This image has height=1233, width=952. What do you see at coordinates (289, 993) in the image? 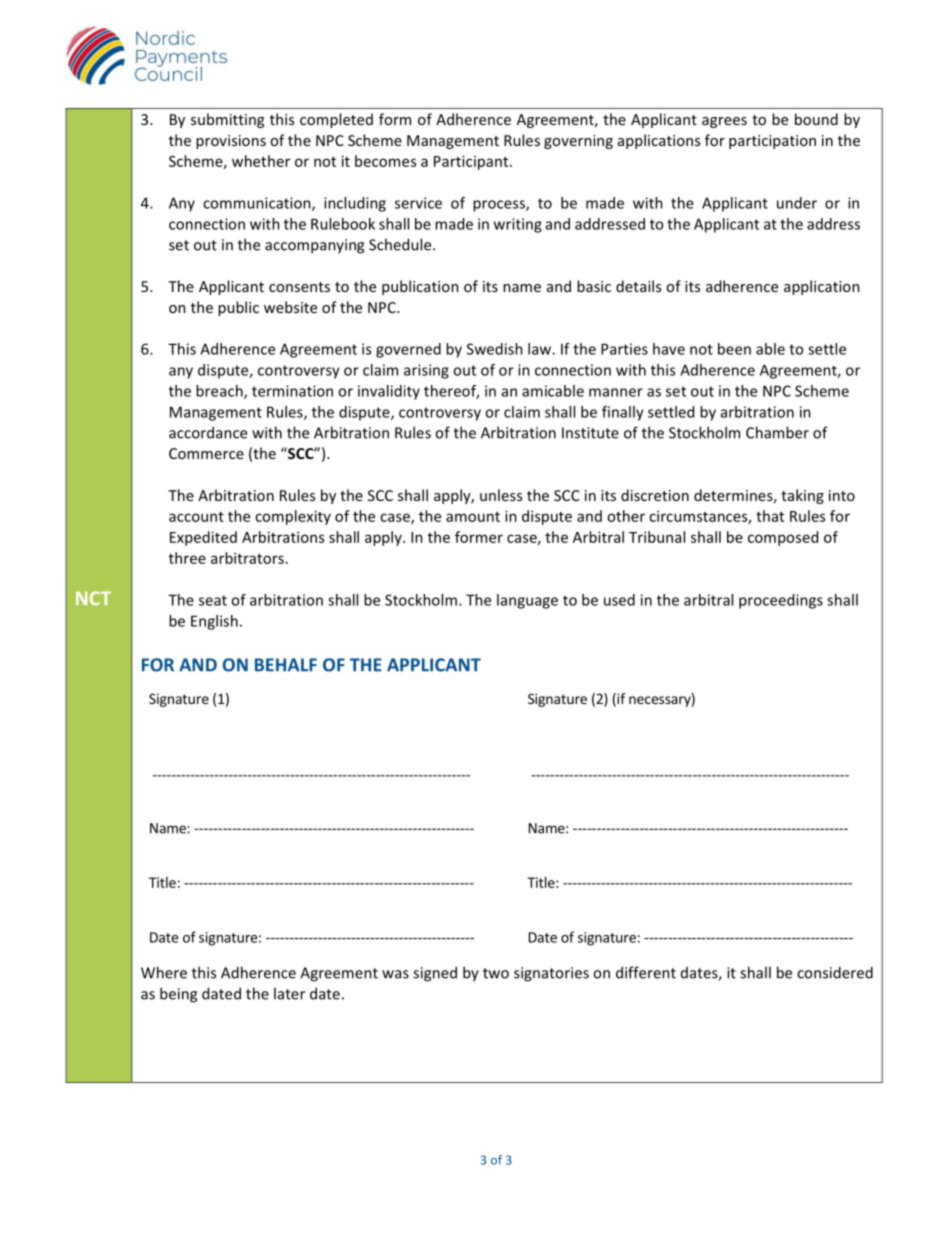
I see `later` at bounding box center [289, 993].
